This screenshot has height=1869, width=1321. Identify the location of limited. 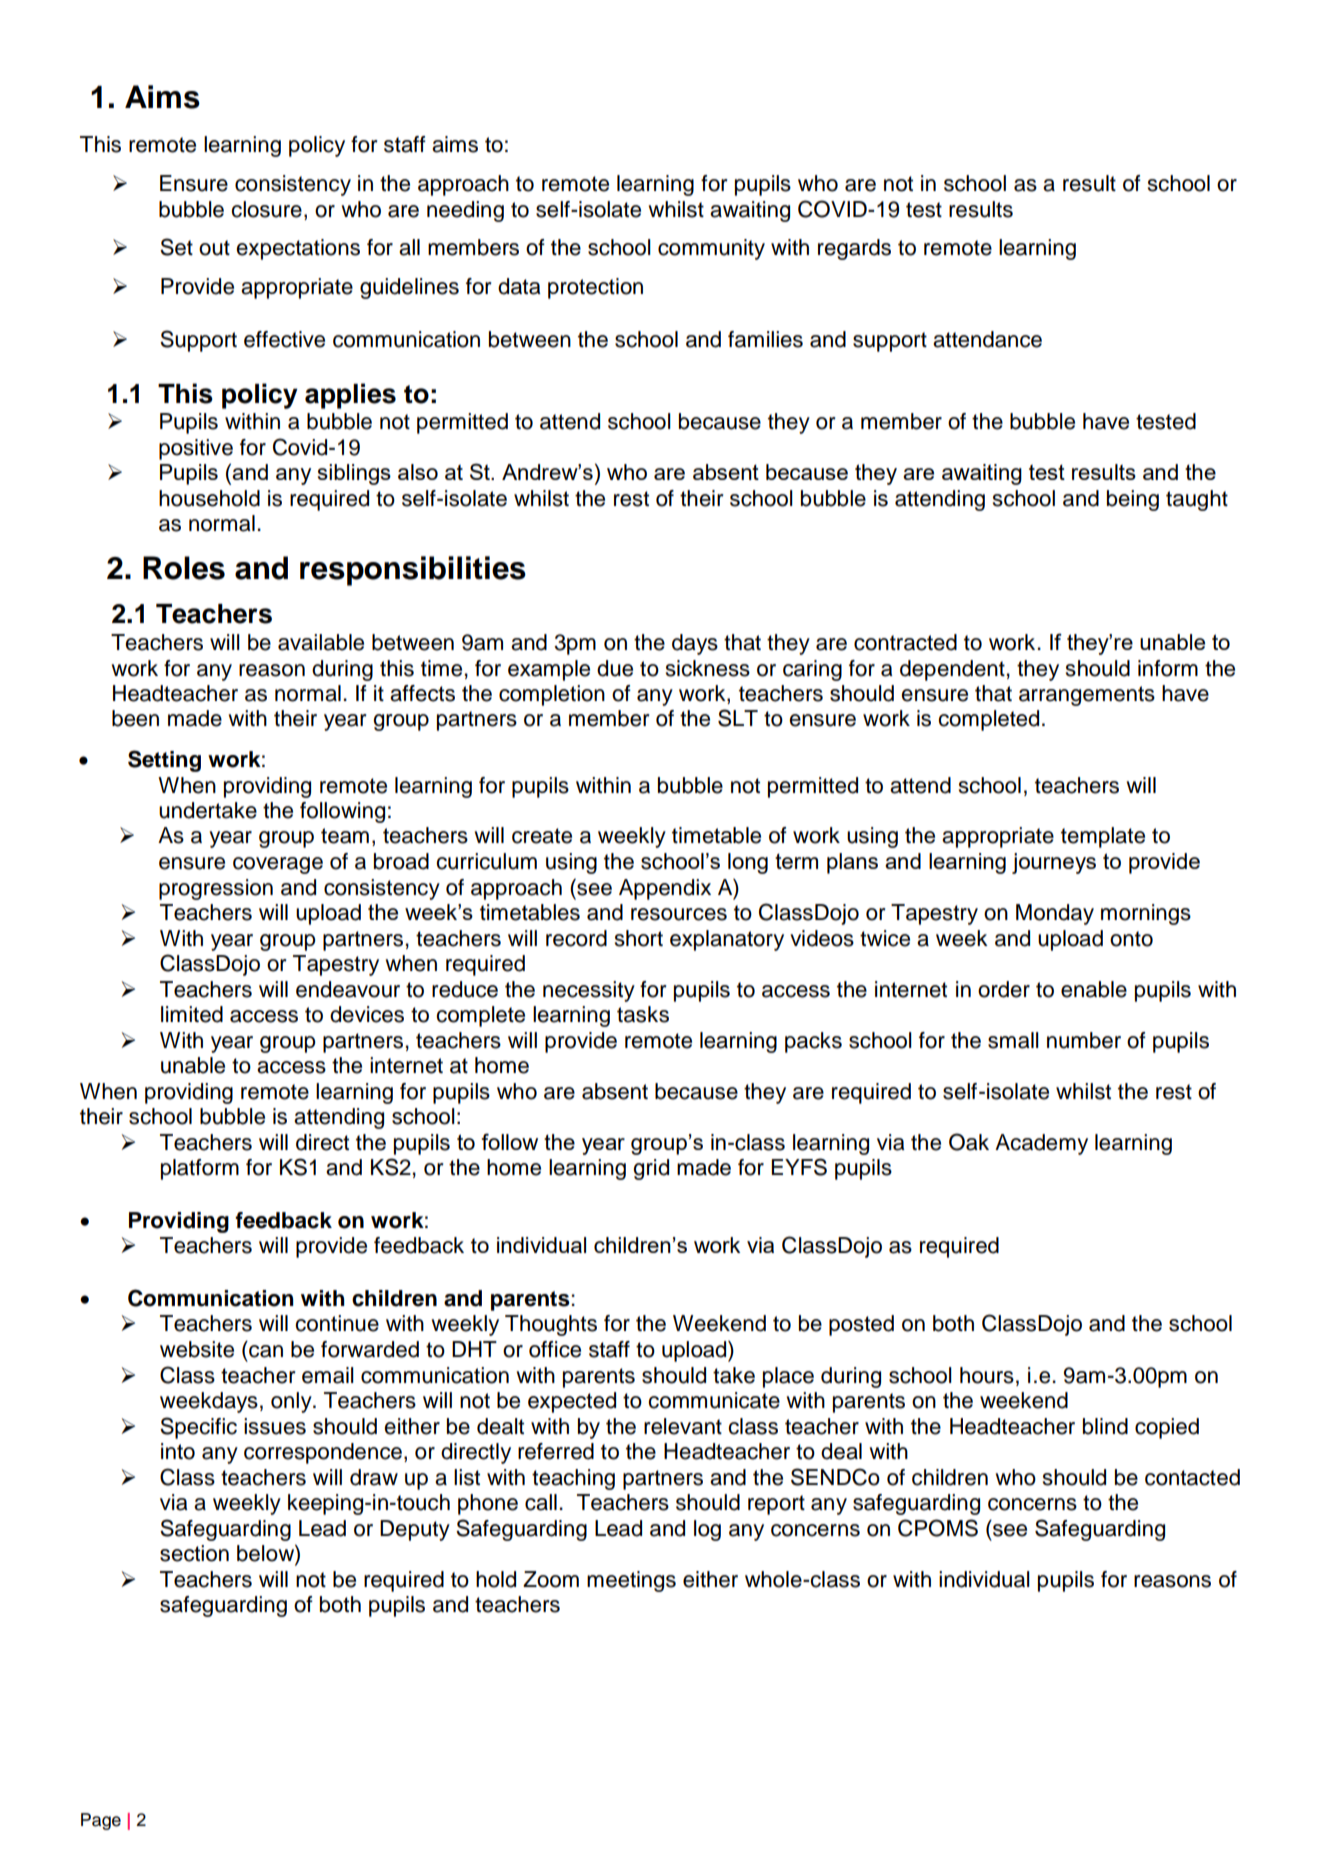
(192, 1014).
